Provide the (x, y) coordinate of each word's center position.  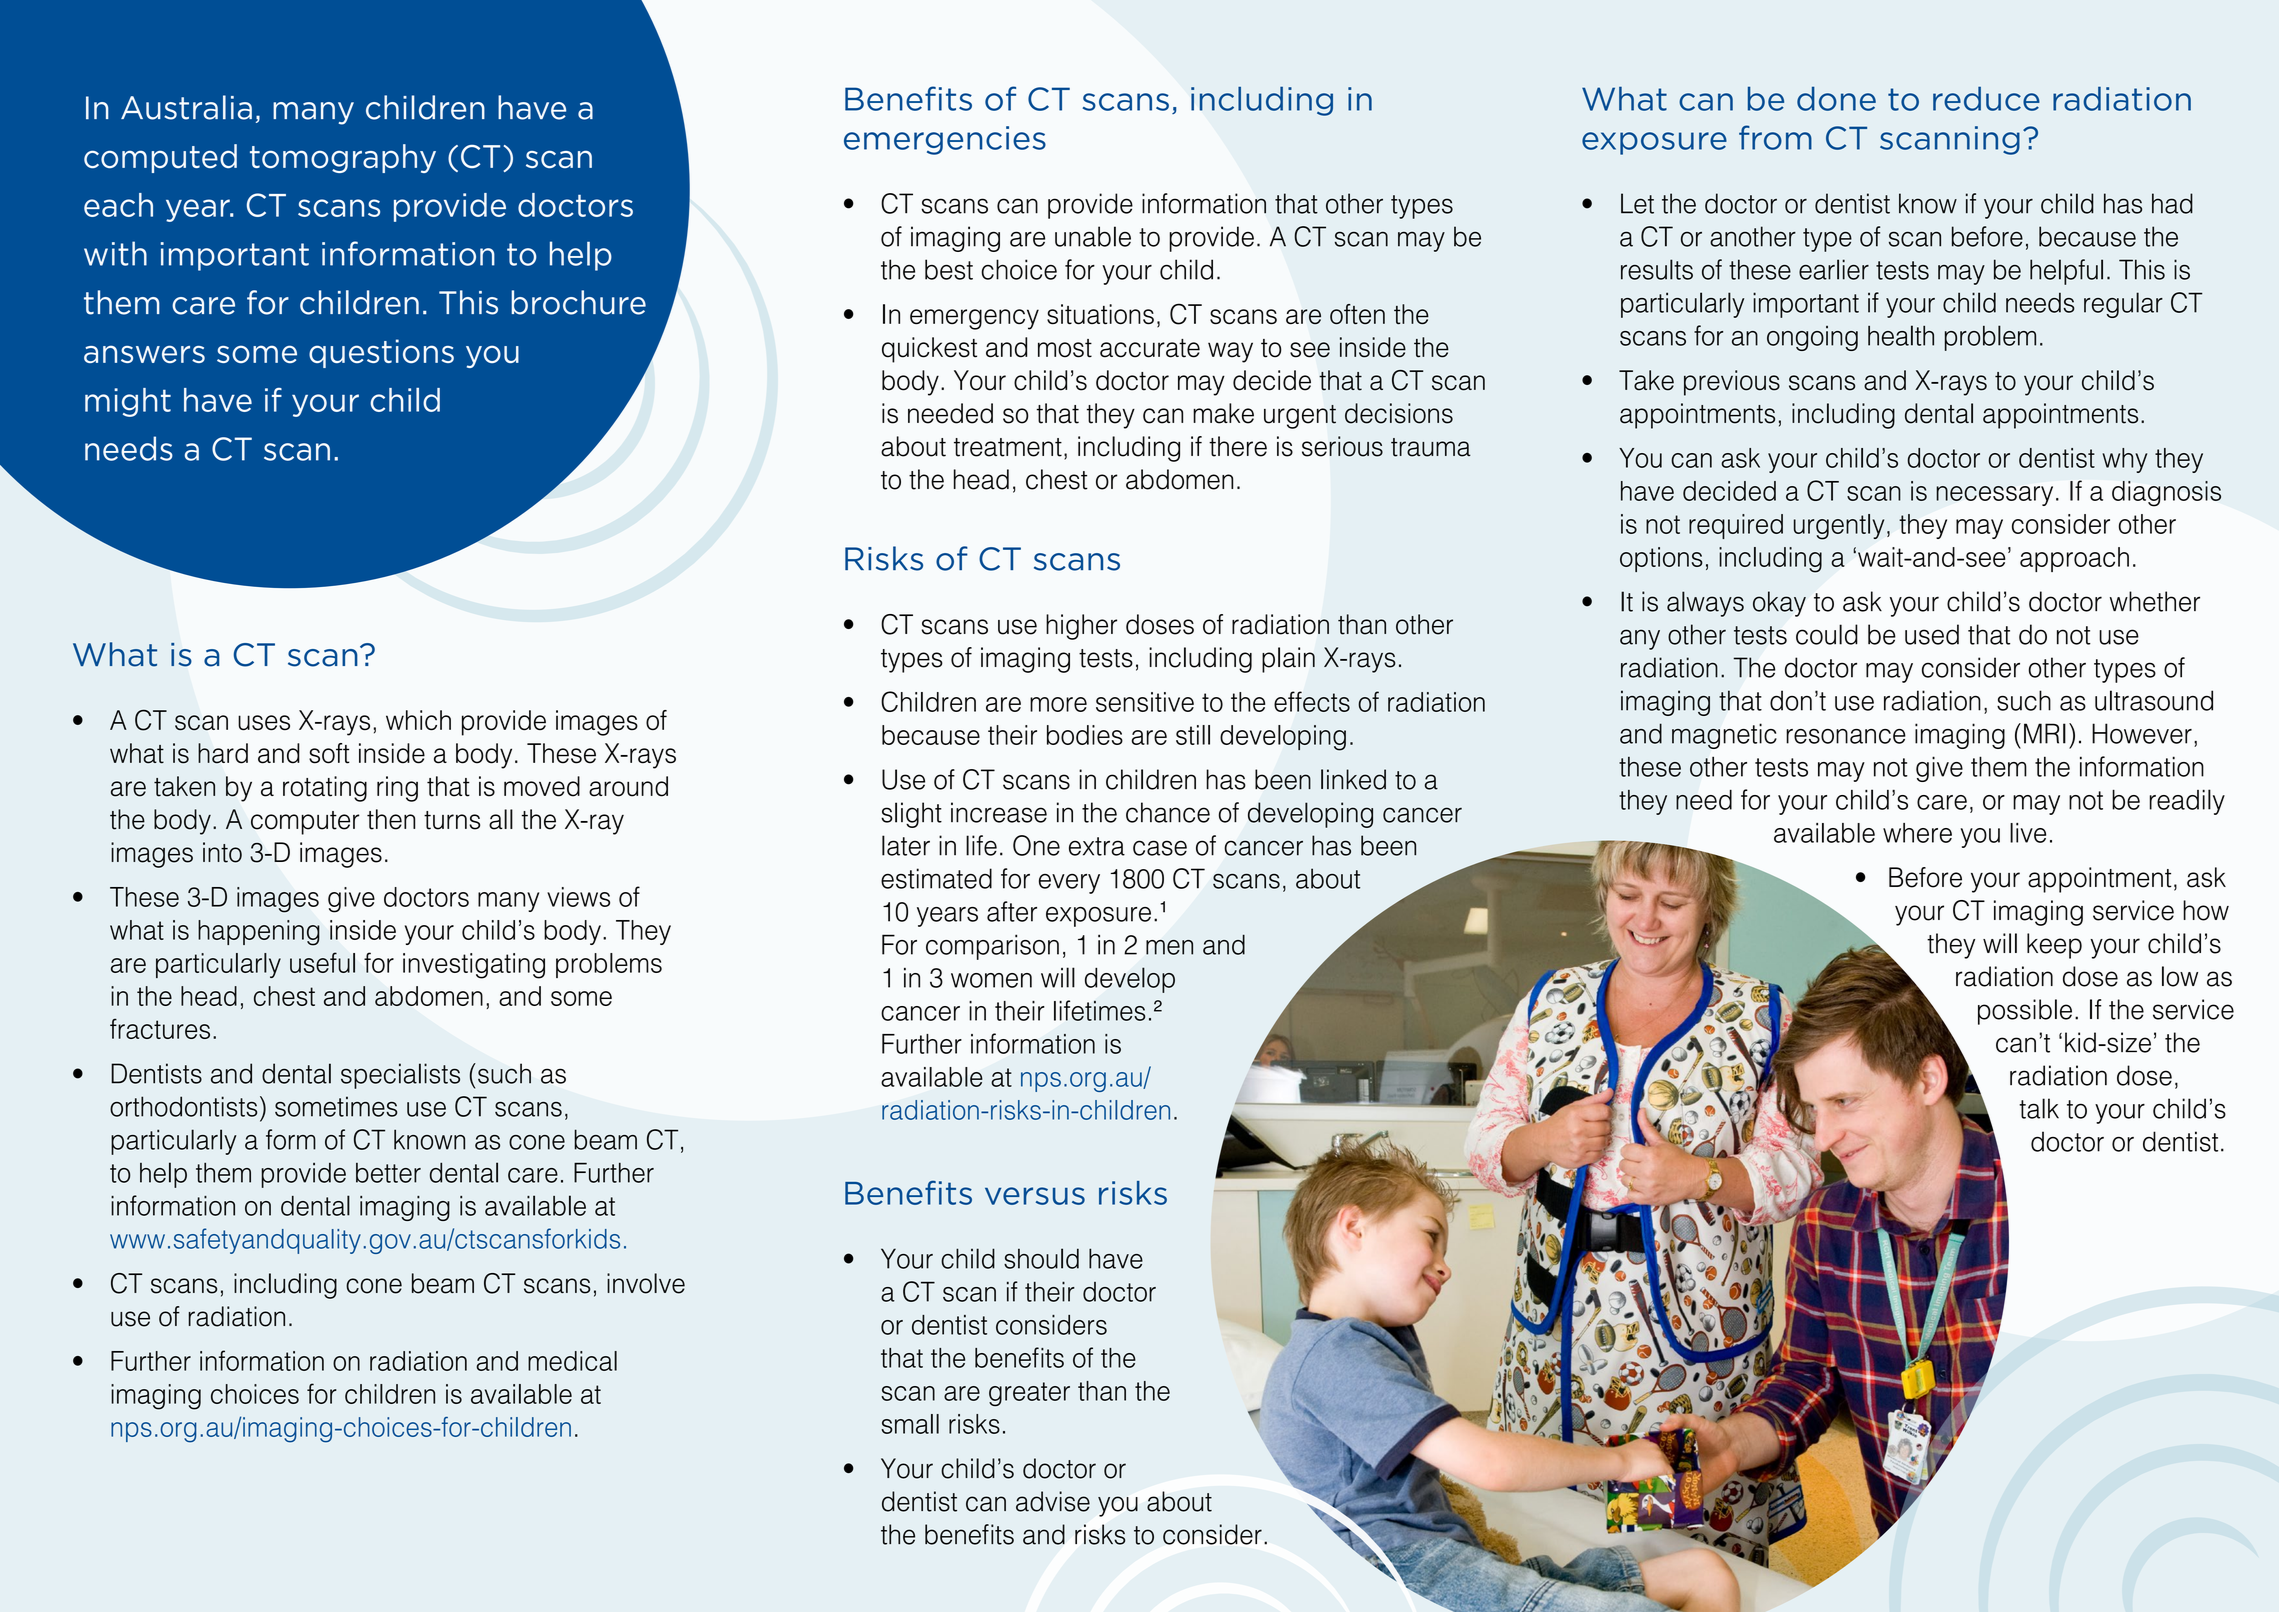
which (418, 720)
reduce (1986, 98)
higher (1081, 627)
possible (2025, 1012)
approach (2074, 559)
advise (1053, 1501)
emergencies (945, 140)
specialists (400, 1076)
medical (572, 1361)
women (991, 980)
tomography (343, 158)
